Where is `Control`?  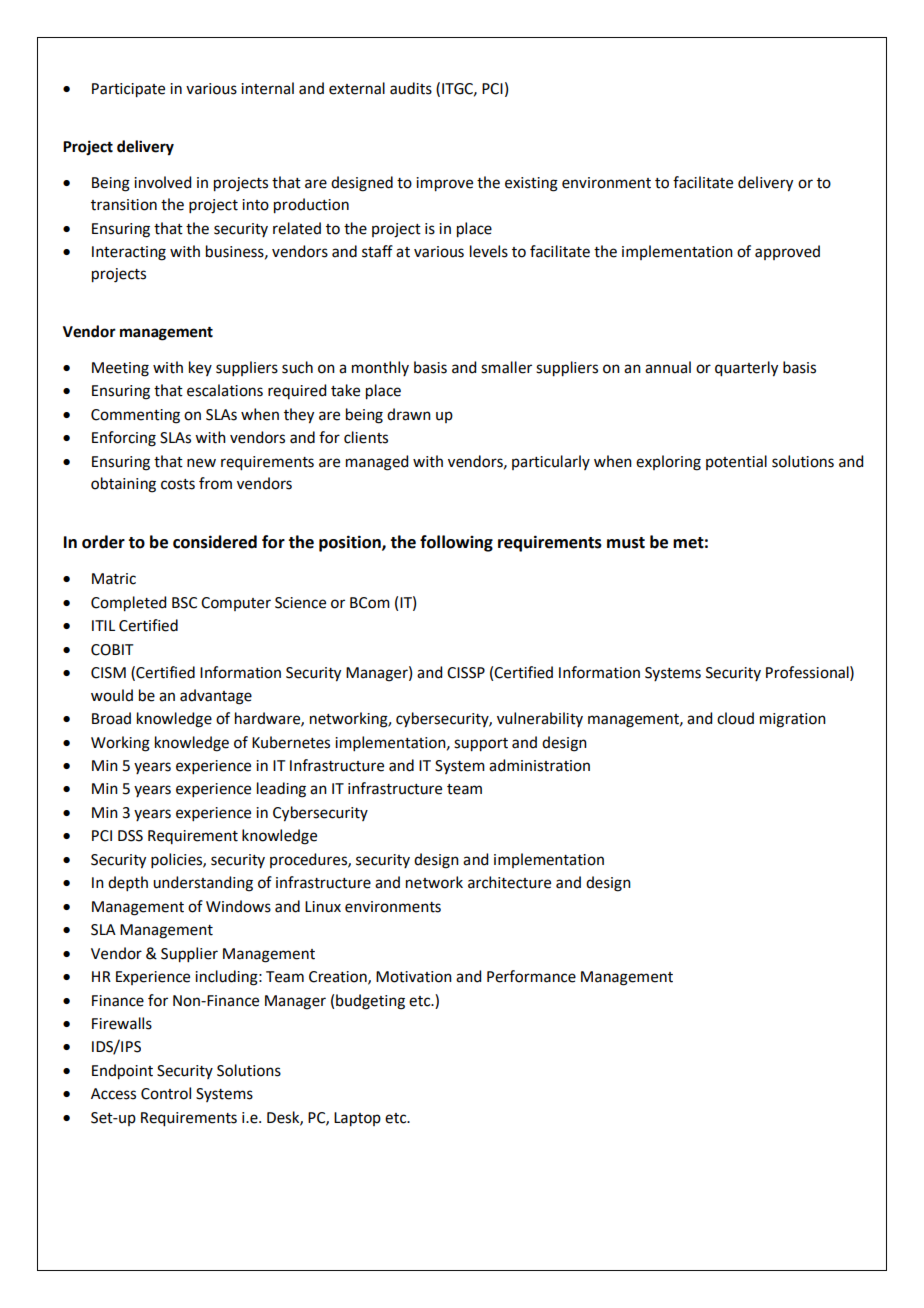
Control is located at coordinates (166, 1093).
